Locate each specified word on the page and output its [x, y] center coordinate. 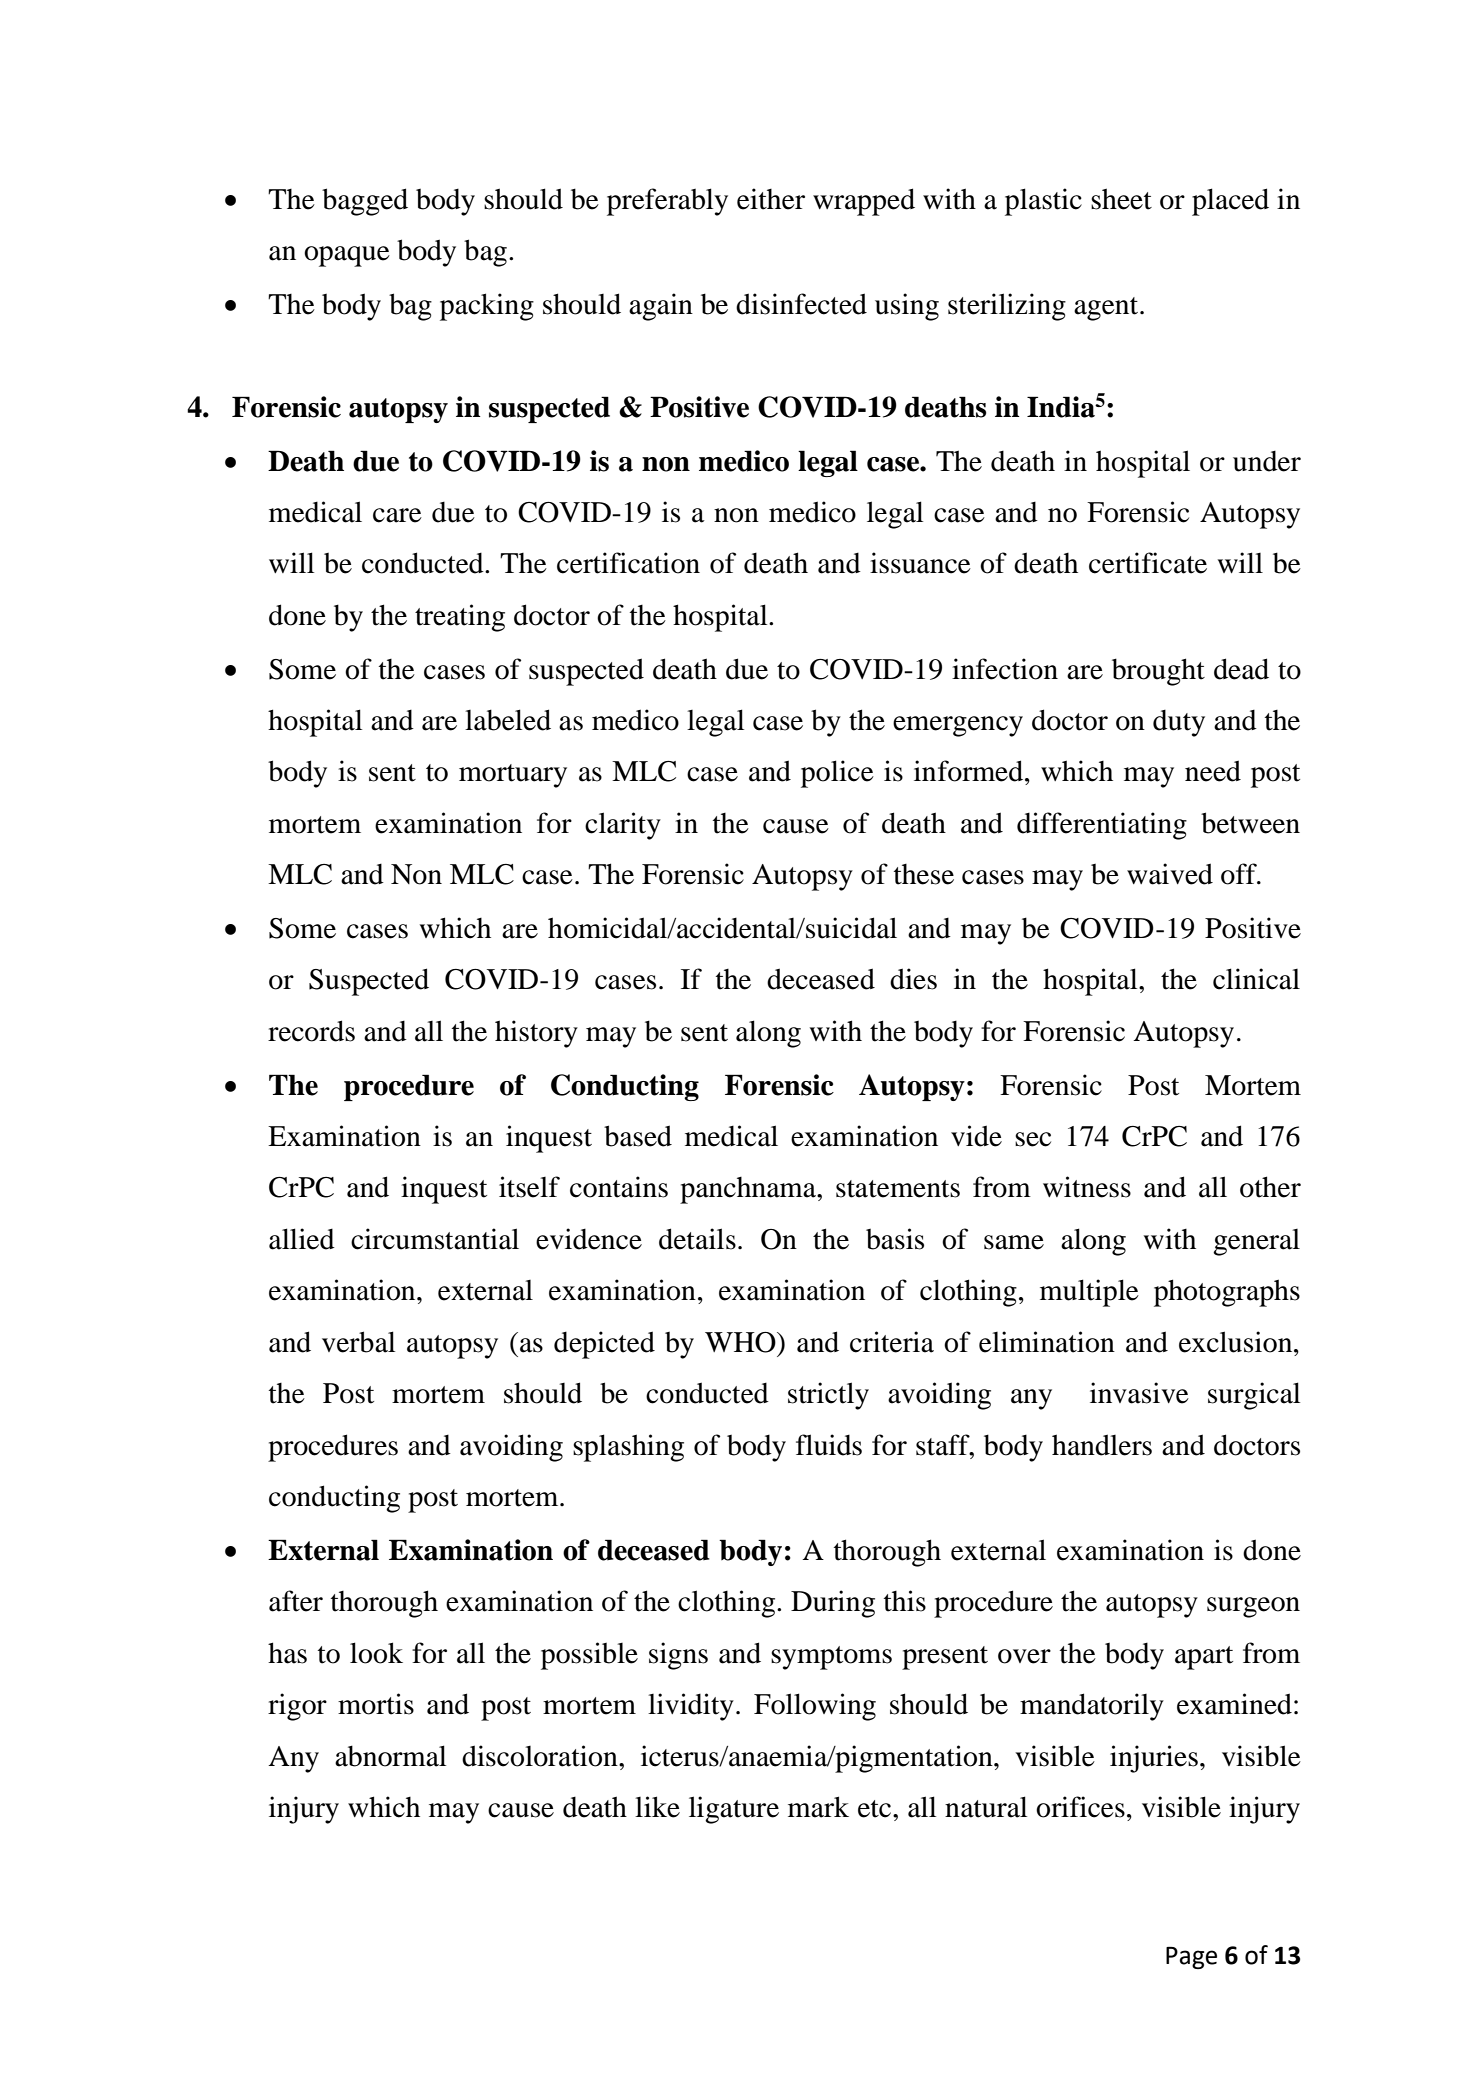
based [638, 1136]
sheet [1121, 199]
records [311, 1031]
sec [1033, 1139]
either [771, 199]
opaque [347, 256]
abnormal [390, 1756]
